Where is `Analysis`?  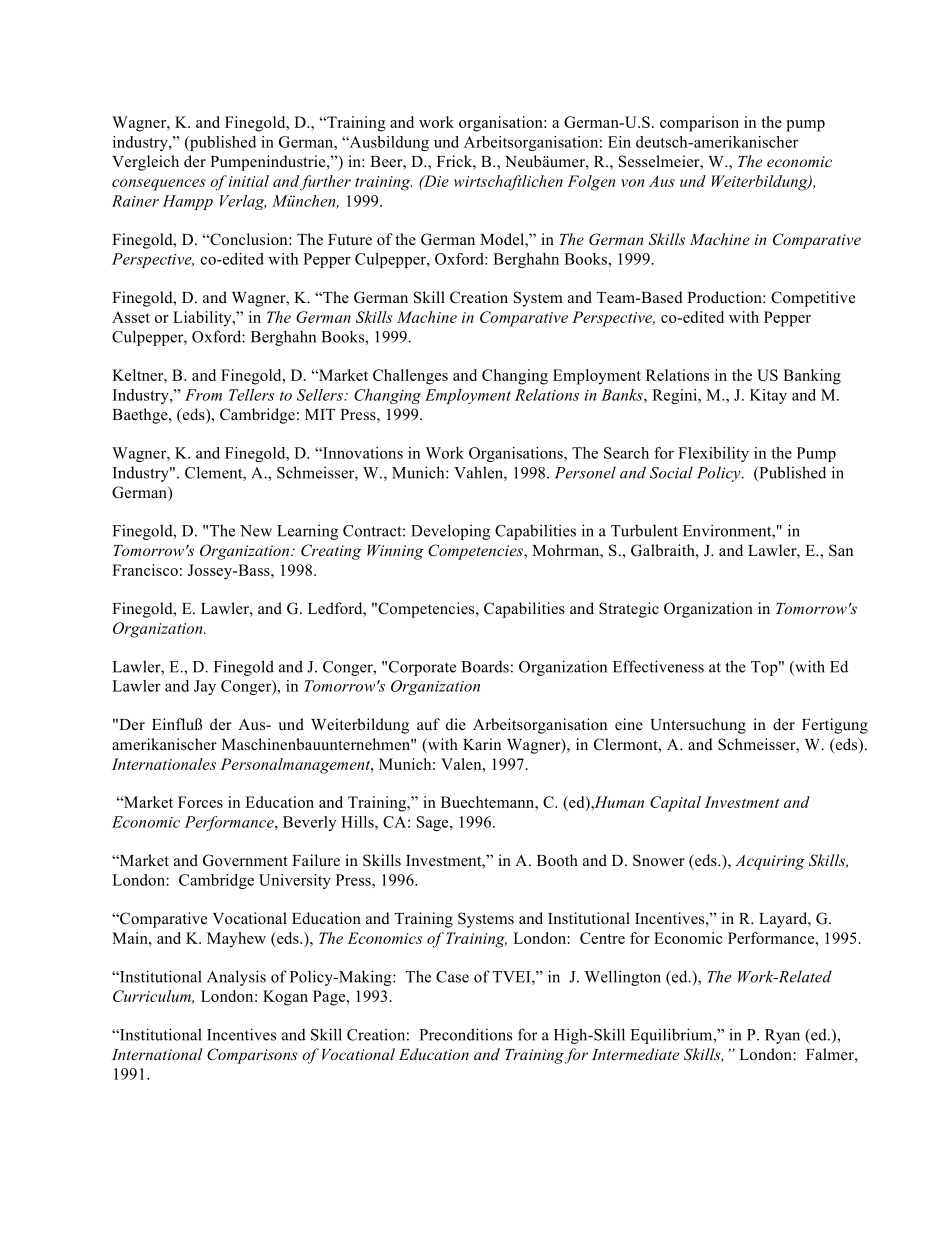 Analysis is located at coordinates (236, 978).
